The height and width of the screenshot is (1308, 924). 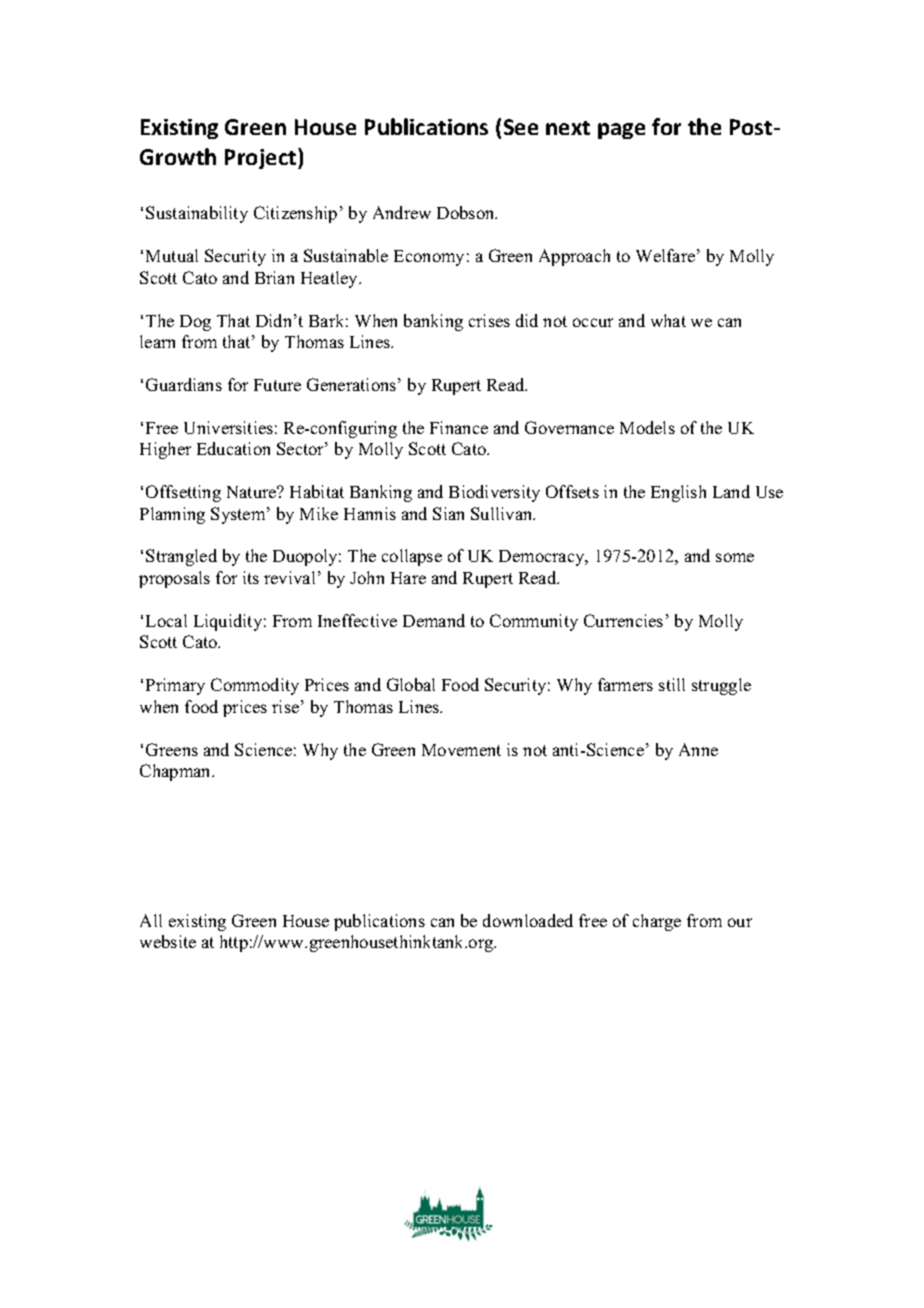 I want to click on website, so click(x=168, y=941).
